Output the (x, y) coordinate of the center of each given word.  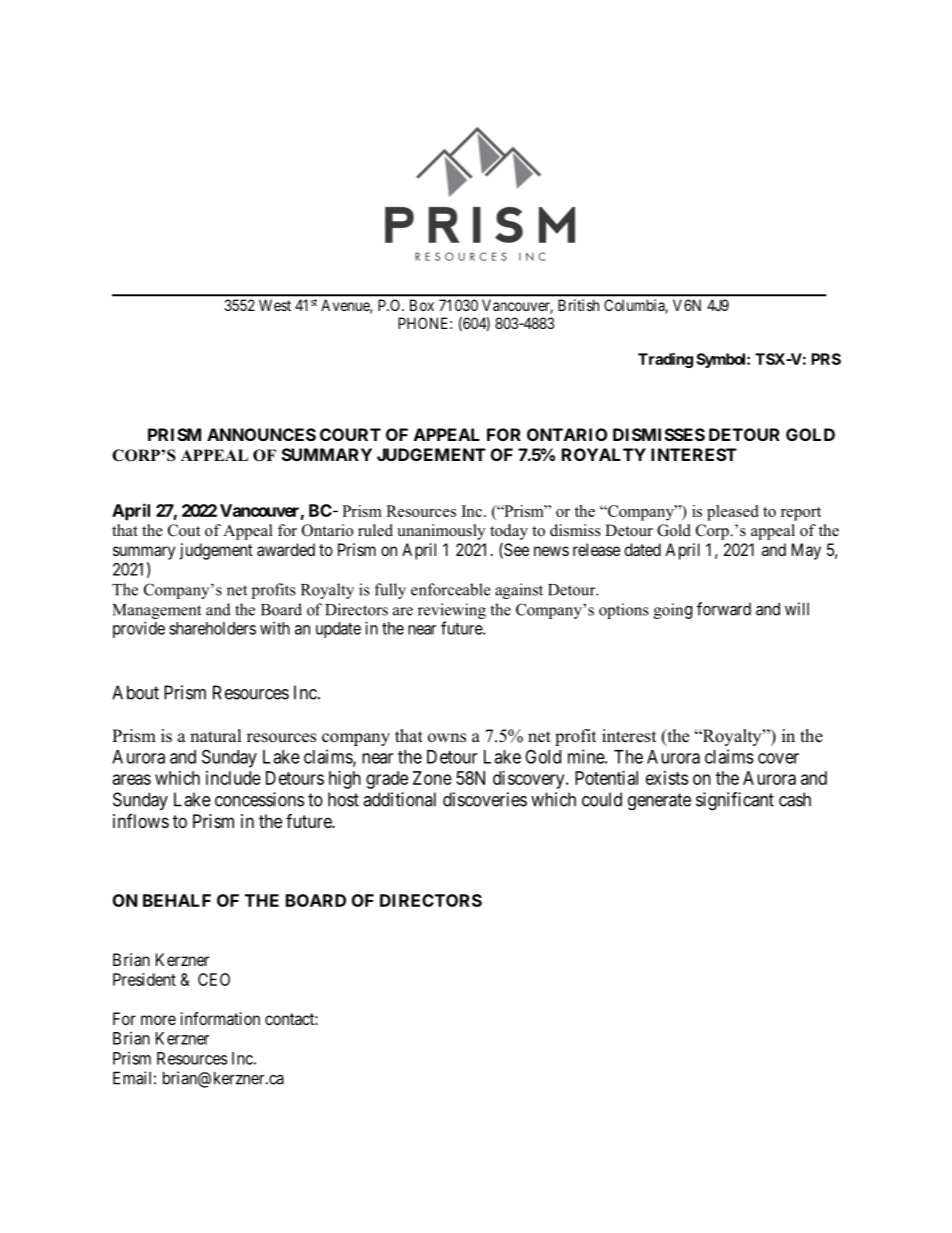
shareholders (212, 628)
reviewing (452, 611)
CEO (214, 979)
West (275, 305)
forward (724, 609)
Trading (665, 360)
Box (422, 305)
